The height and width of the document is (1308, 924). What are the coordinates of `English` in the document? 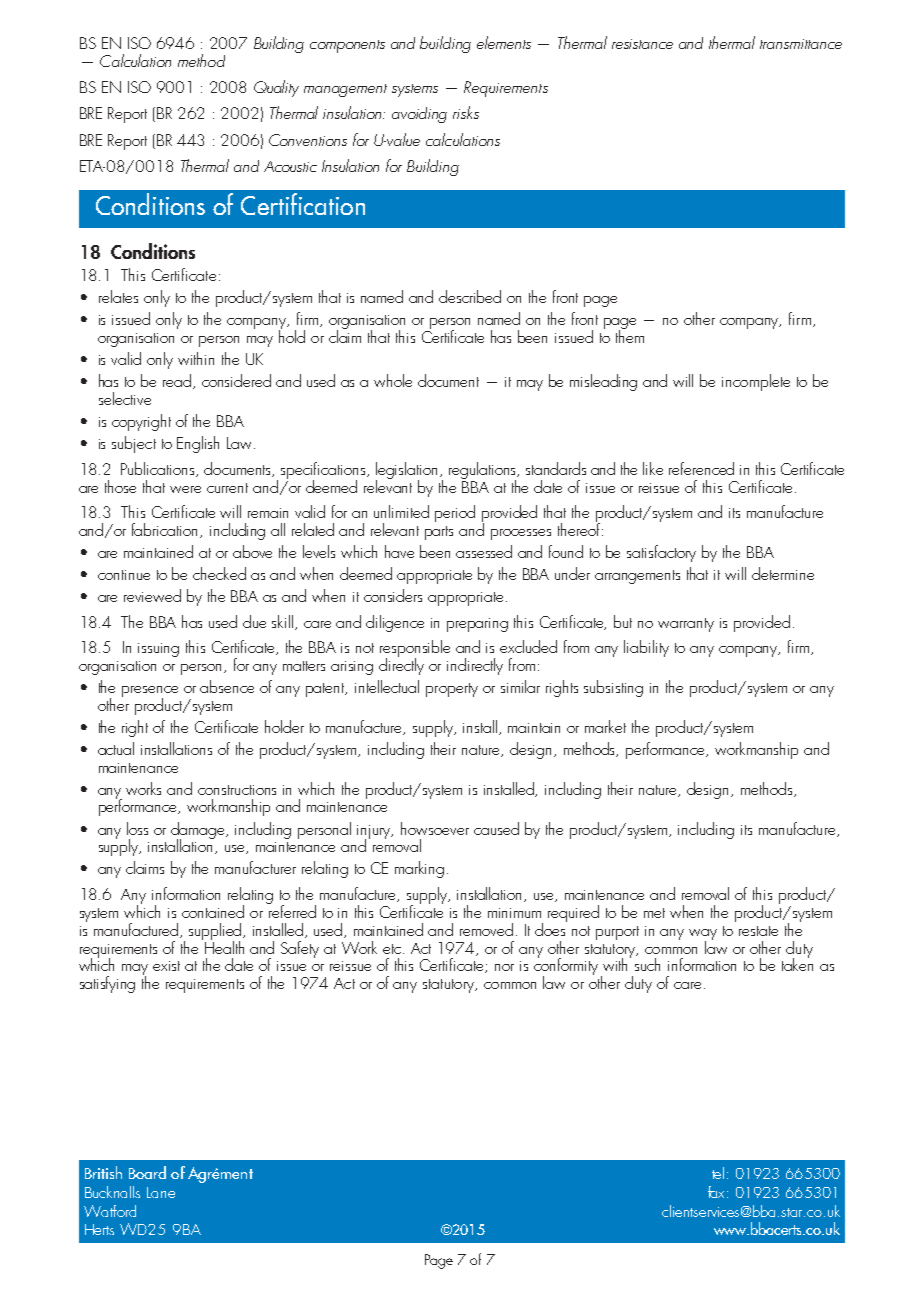 It's located at (198, 444).
